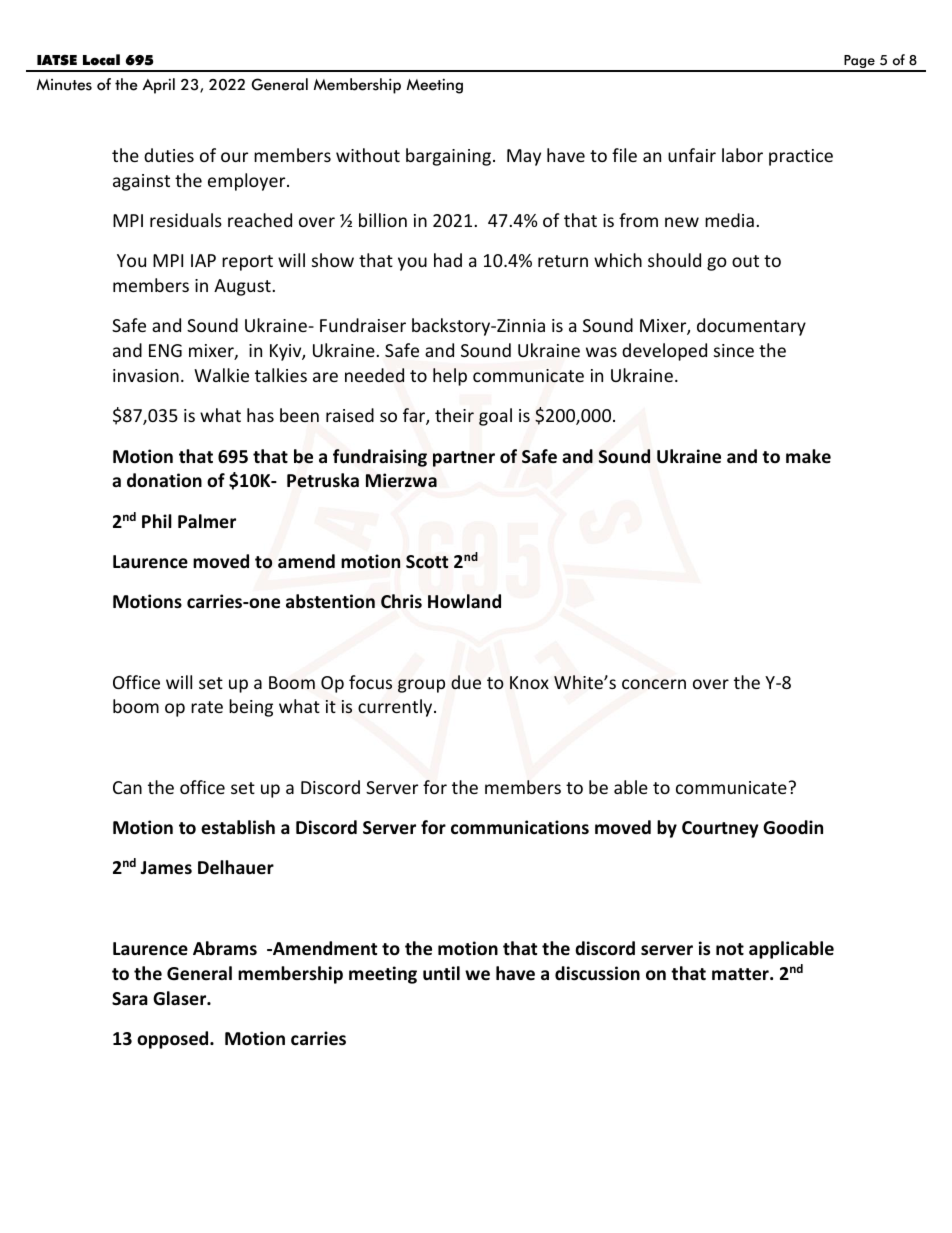 The width and height of the screenshot is (952, 1233). I want to click on concern, so click(654, 684).
